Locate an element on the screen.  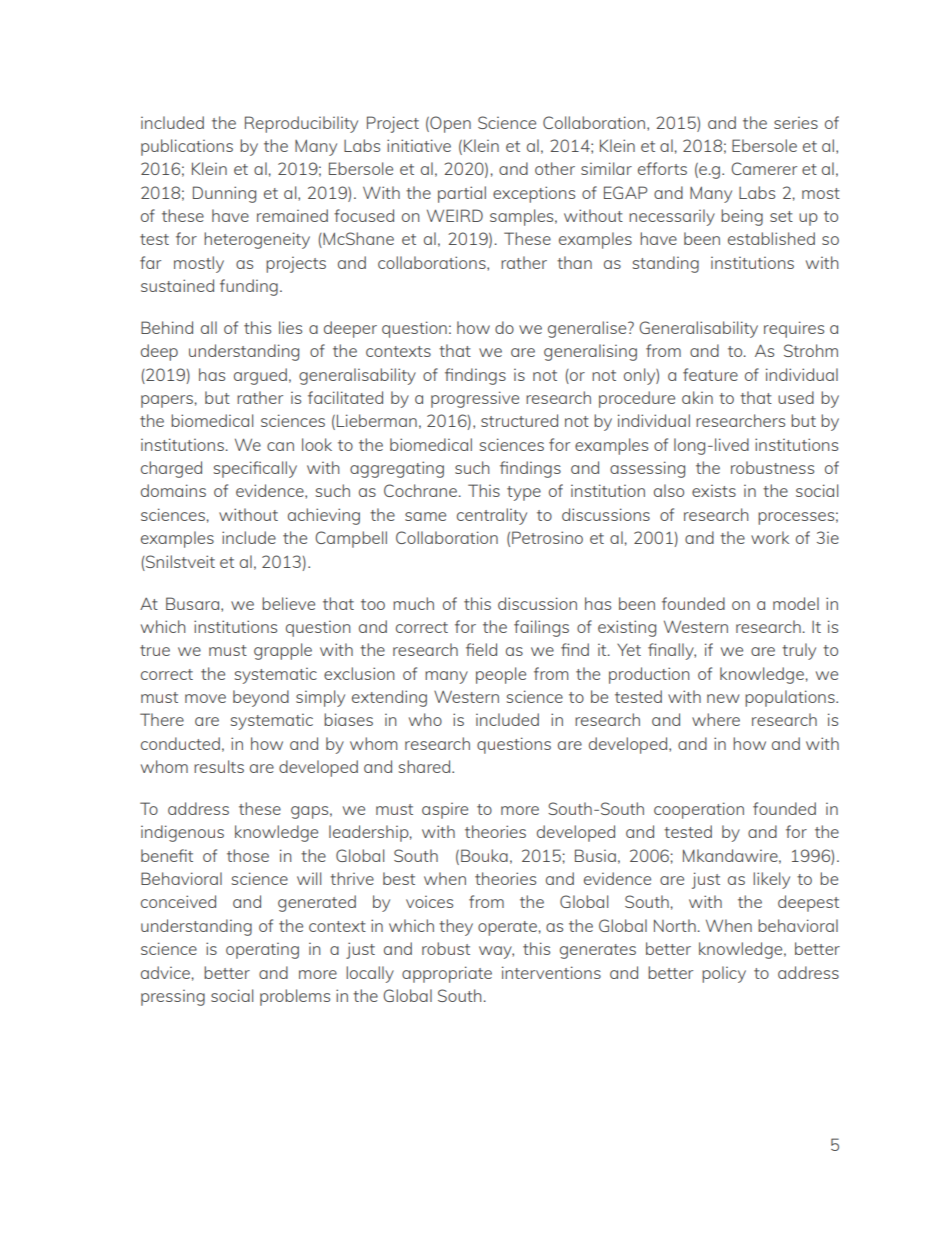
results is located at coordinates (219, 766).
